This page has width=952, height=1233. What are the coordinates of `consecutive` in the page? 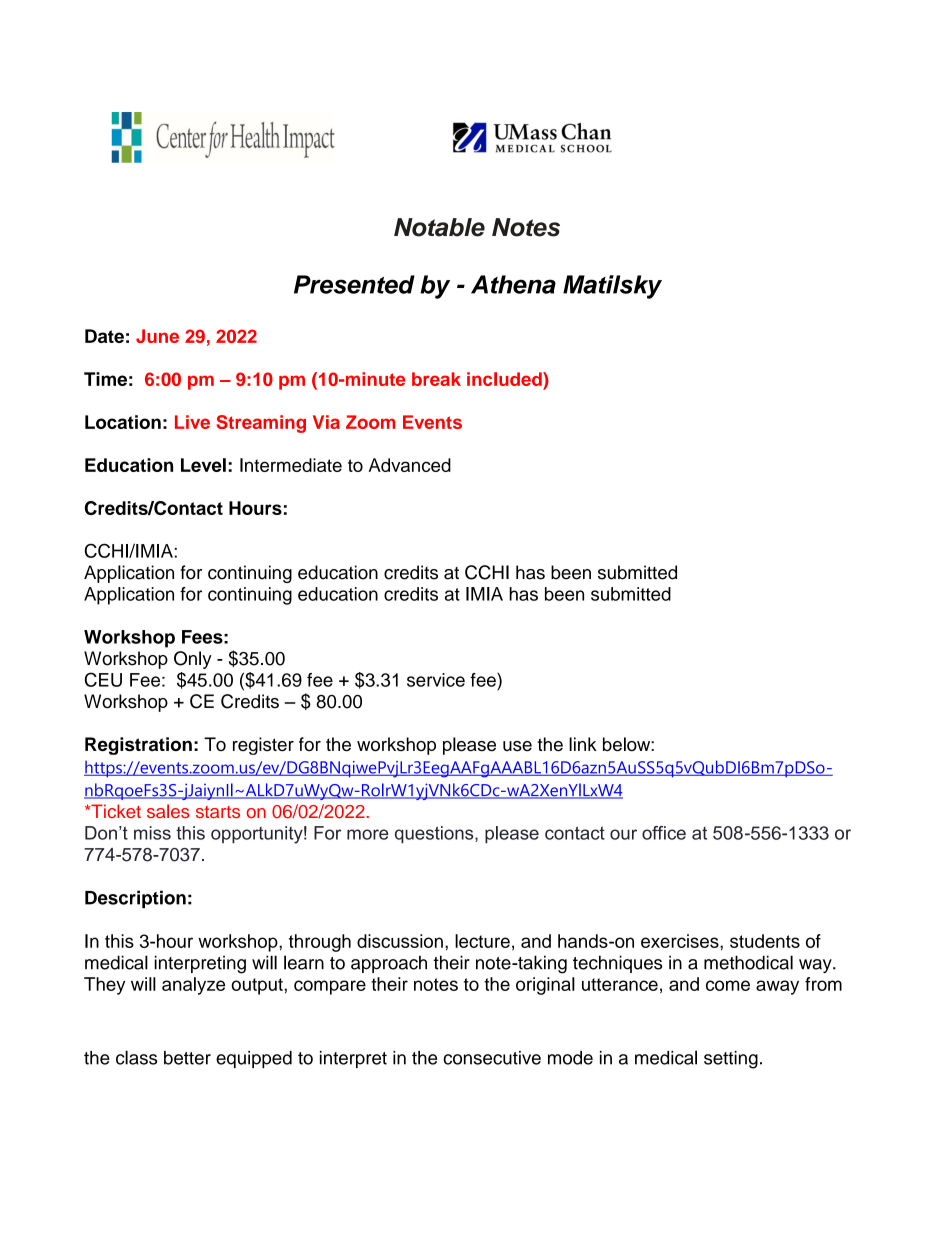 It's located at (492, 1058).
